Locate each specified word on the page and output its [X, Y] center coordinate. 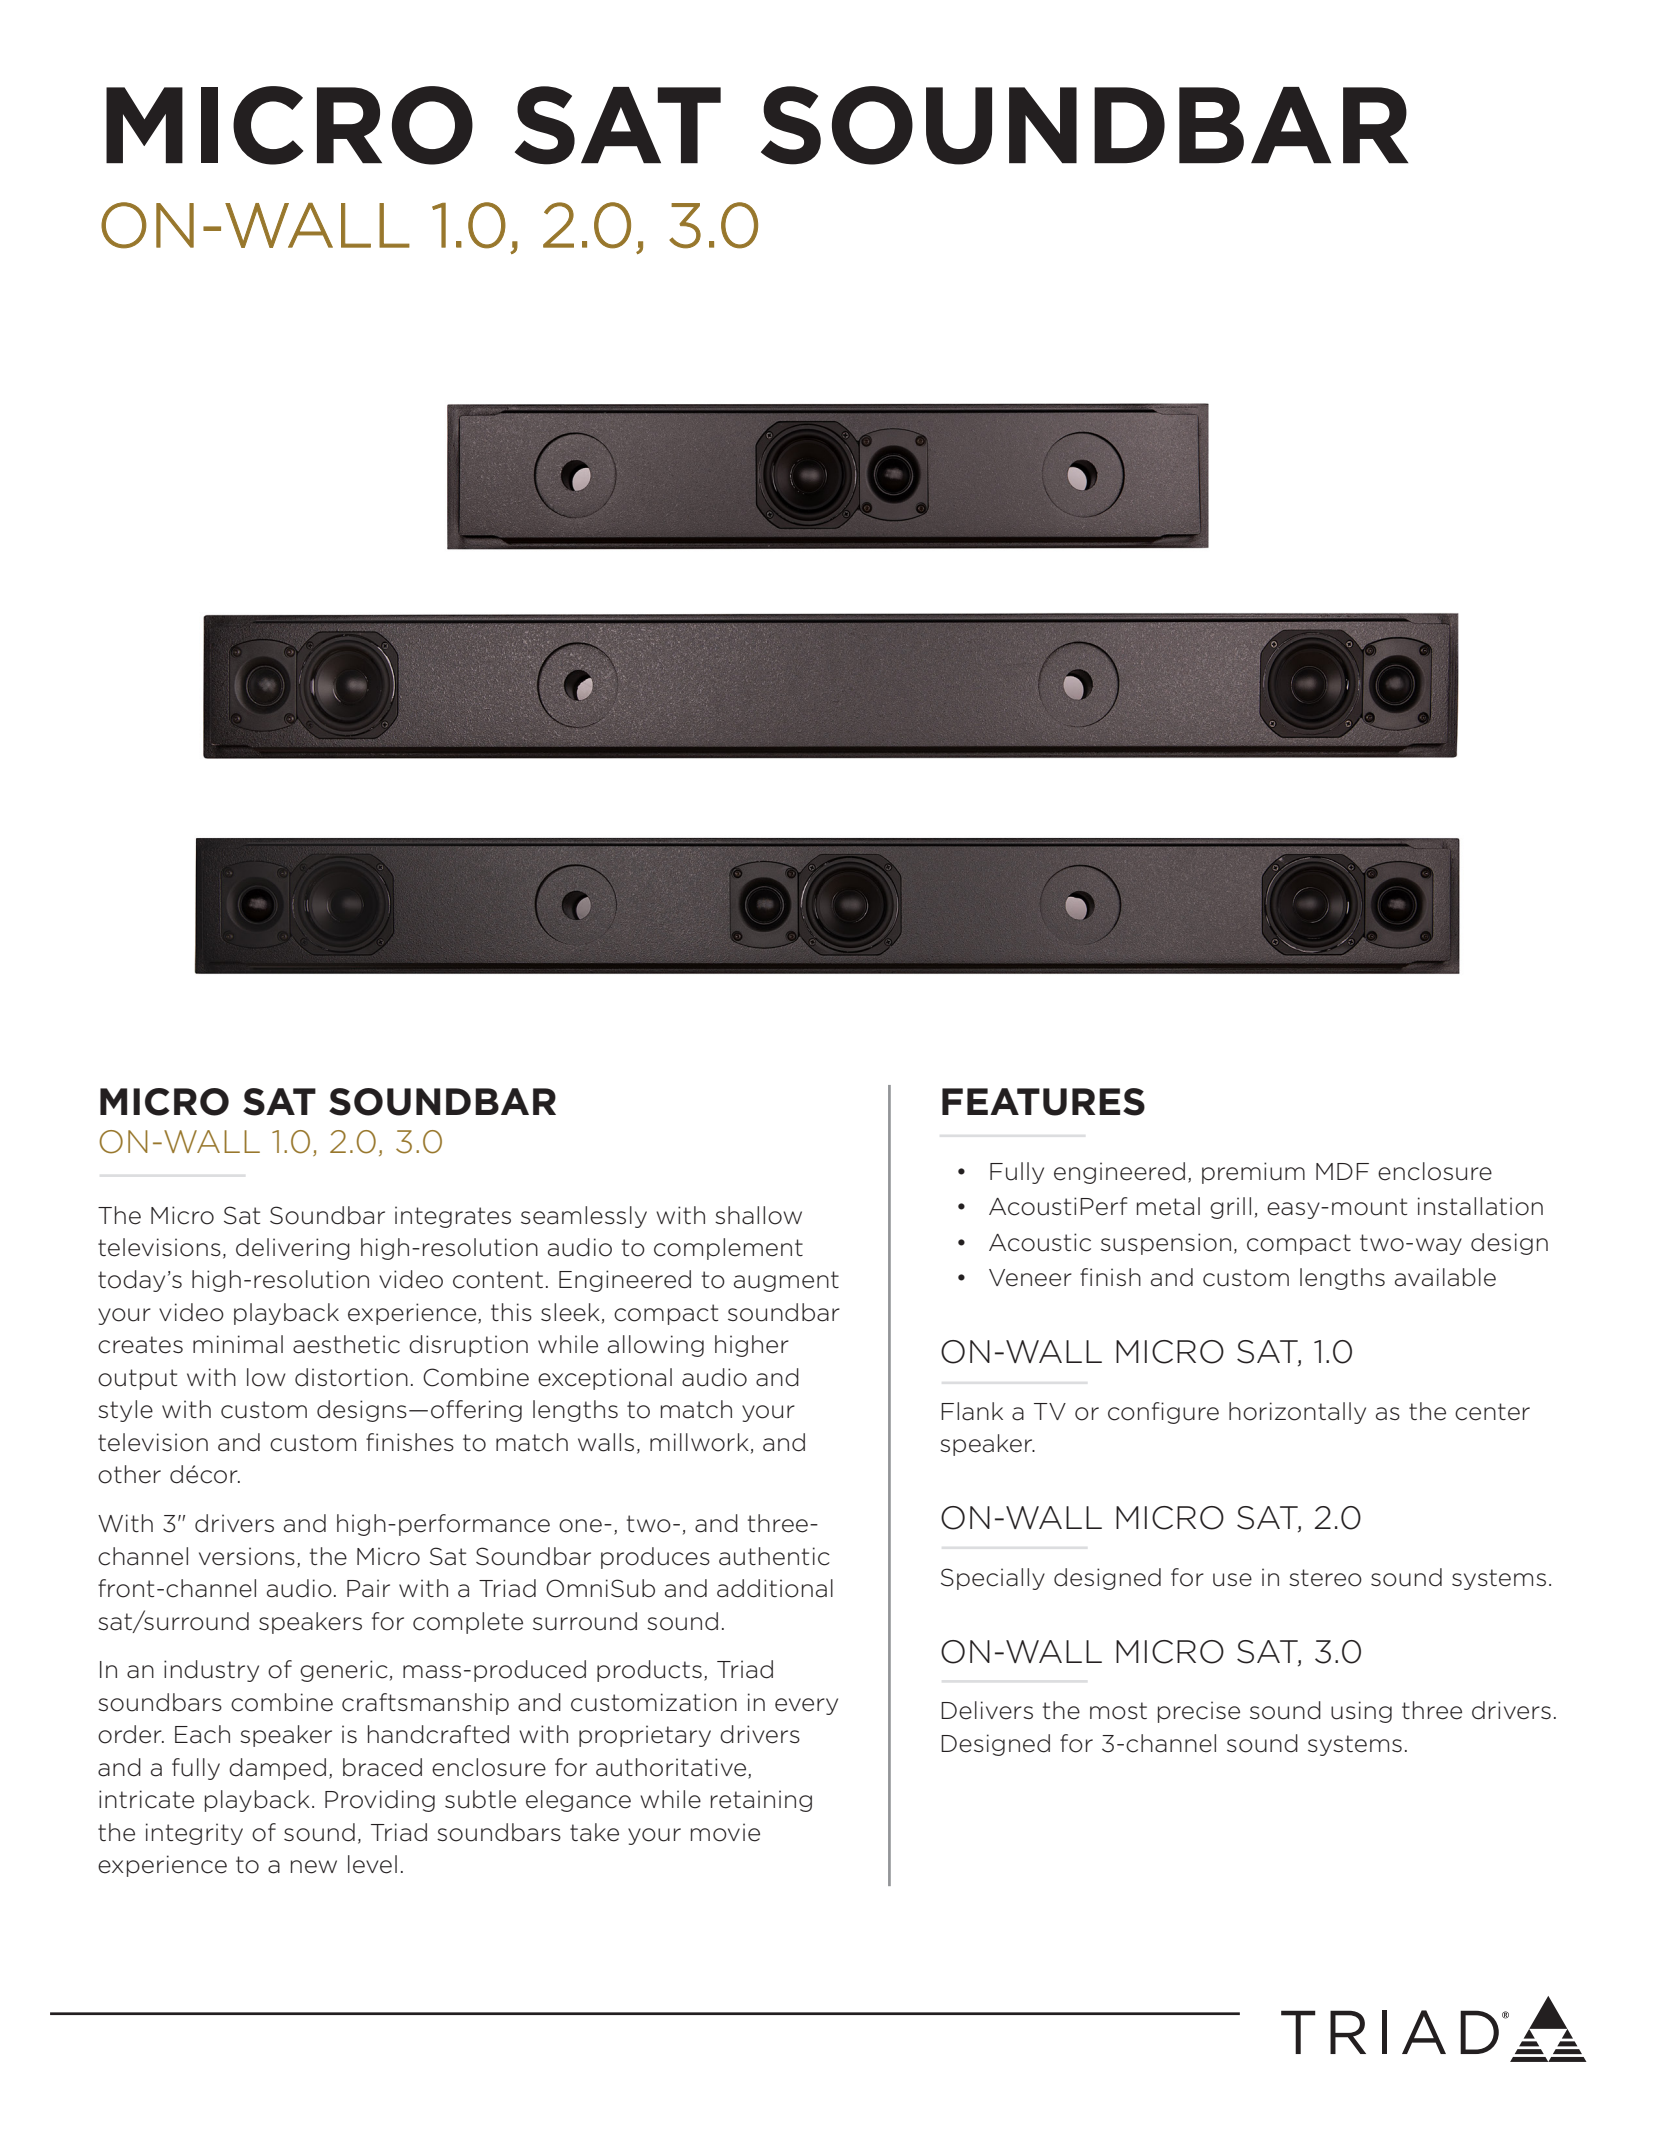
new [314, 1867]
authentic [774, 1556]
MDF [1342, 1171]
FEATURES [1043, 1102]
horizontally [1297, 1413]
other [129, 1474]
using [1361, 1712]
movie [725, 1832]
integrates [453, 1217]
